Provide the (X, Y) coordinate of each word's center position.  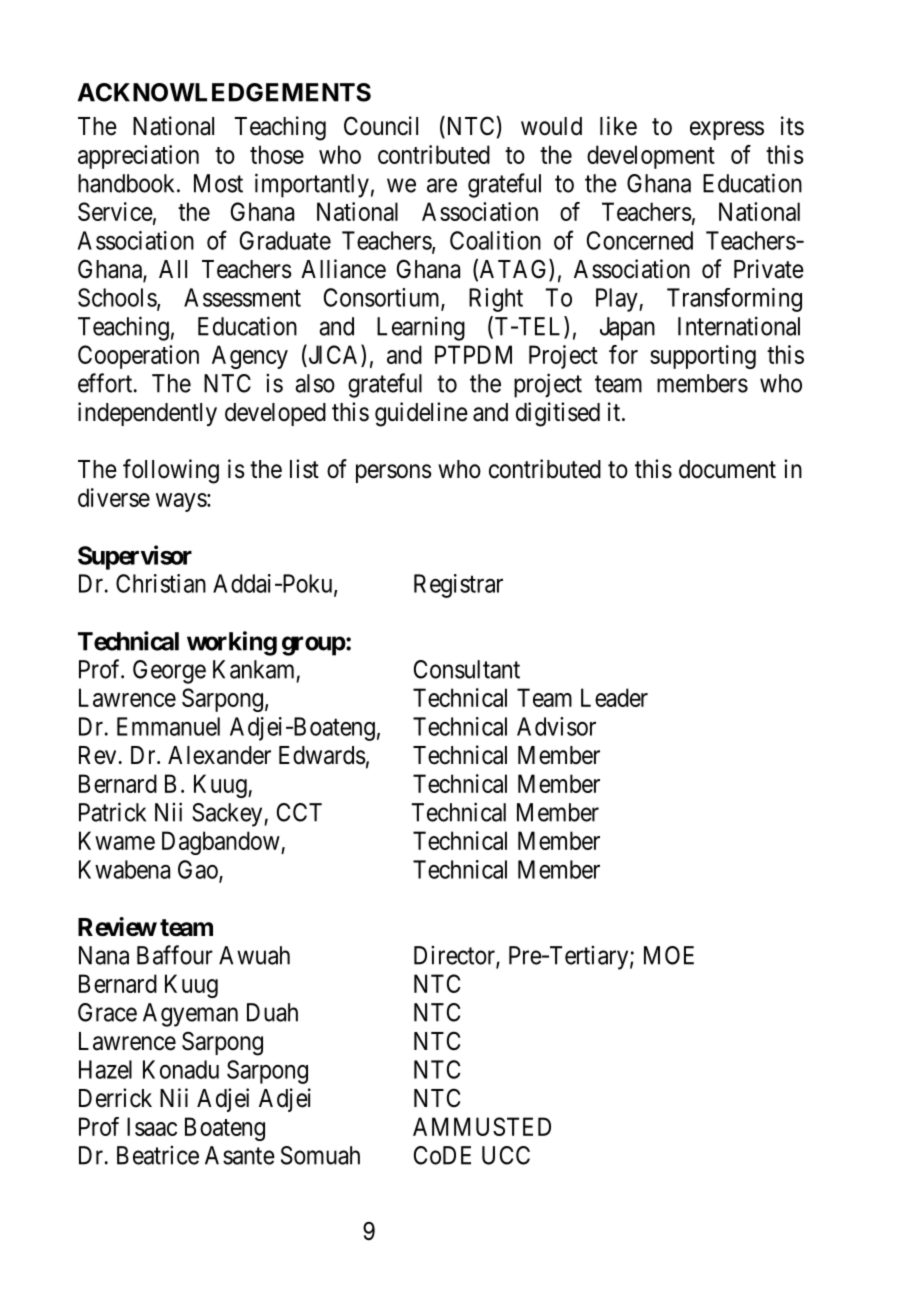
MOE (669, 955)
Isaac (152, 1126)
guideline (421, 414)
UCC (506, 1155)
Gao (199, 870)
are (442, 185)
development (651, 157)
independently (147, 414)
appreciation (138, 157)
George (169, 672)
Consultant (467, 669)
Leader (614, 697)
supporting (703, 357)
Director (455, 956)
